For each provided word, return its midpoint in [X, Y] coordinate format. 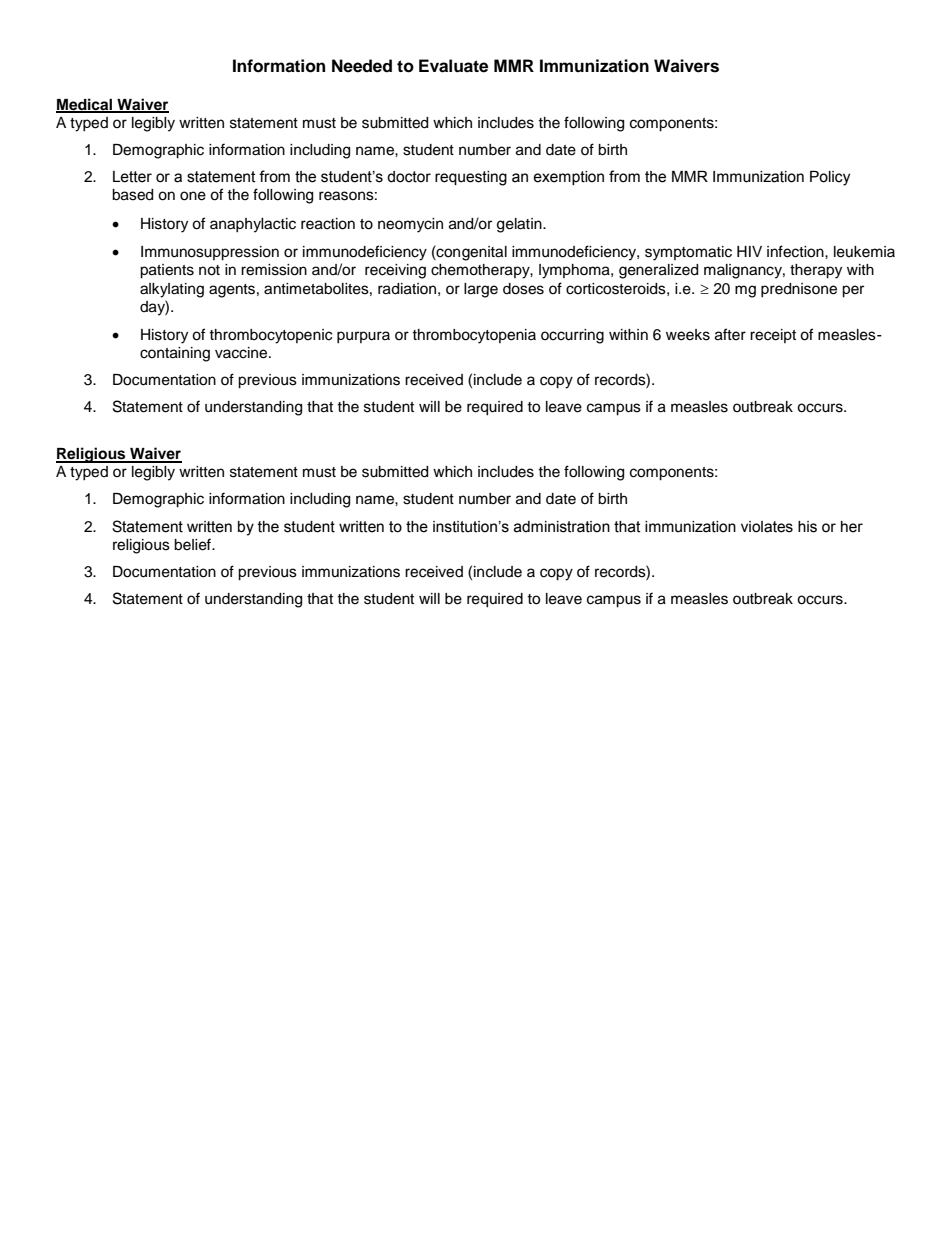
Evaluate [453, 66]
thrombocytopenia [474, 336]
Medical [85, 105]
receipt [773, 336]
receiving [395, 271]
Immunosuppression [210, 253]
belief [194, 544]
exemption [568, 178]
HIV [749, 251]
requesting [471, 178]
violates [767, 527]
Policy [830, 178]
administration [562, 527]
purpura [363, 337]
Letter [132, 177]
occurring [572, 336]
